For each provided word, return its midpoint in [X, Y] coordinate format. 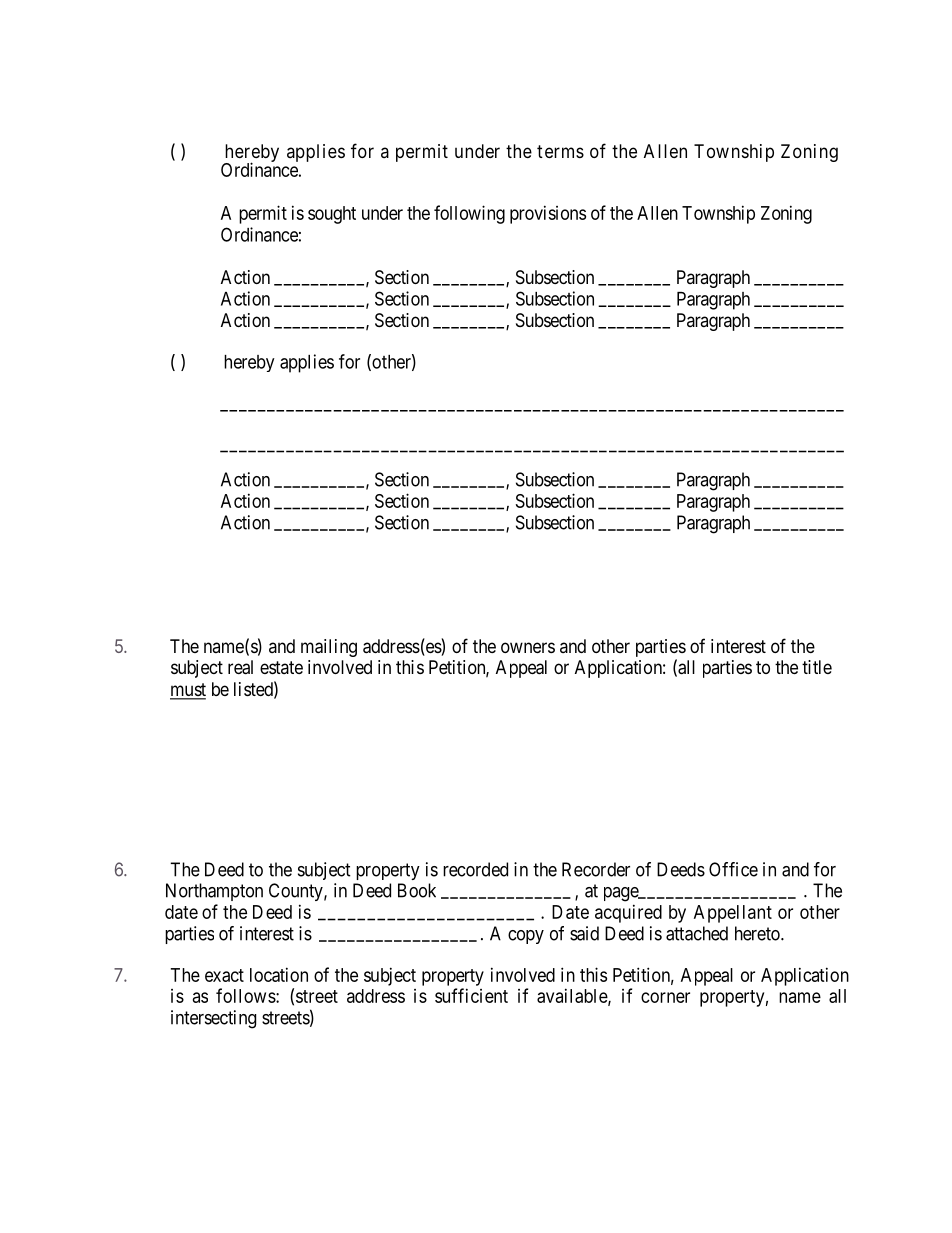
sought [332, 215]
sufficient [471, 995]
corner [665, 997]
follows [246, 995]
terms [560, 151]
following [469, 214]
